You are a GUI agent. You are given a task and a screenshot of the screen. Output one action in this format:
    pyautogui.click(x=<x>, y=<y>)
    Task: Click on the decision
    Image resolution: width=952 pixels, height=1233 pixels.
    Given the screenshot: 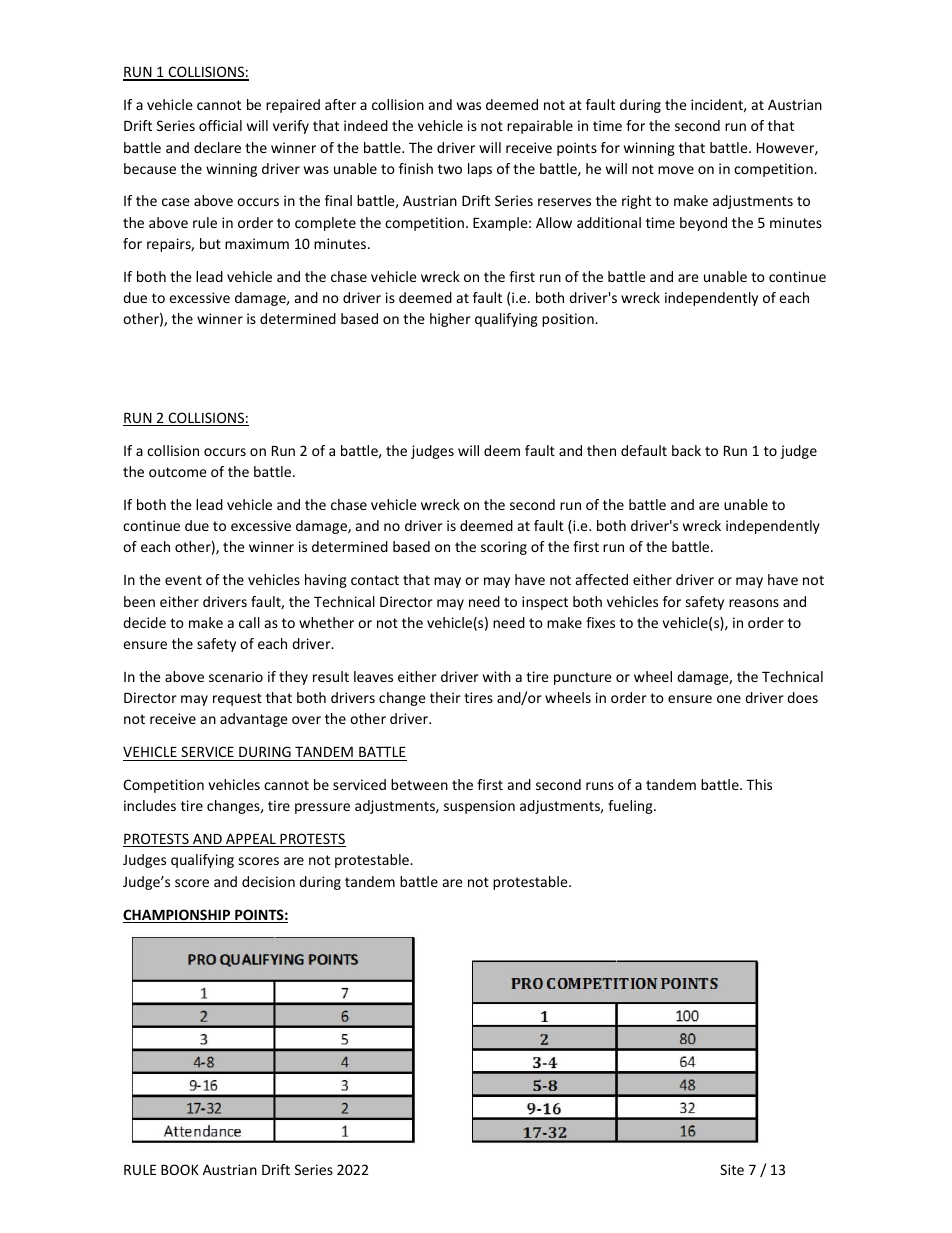 What is the action you would take?
    pyautogui.click(x=268, y=881)
